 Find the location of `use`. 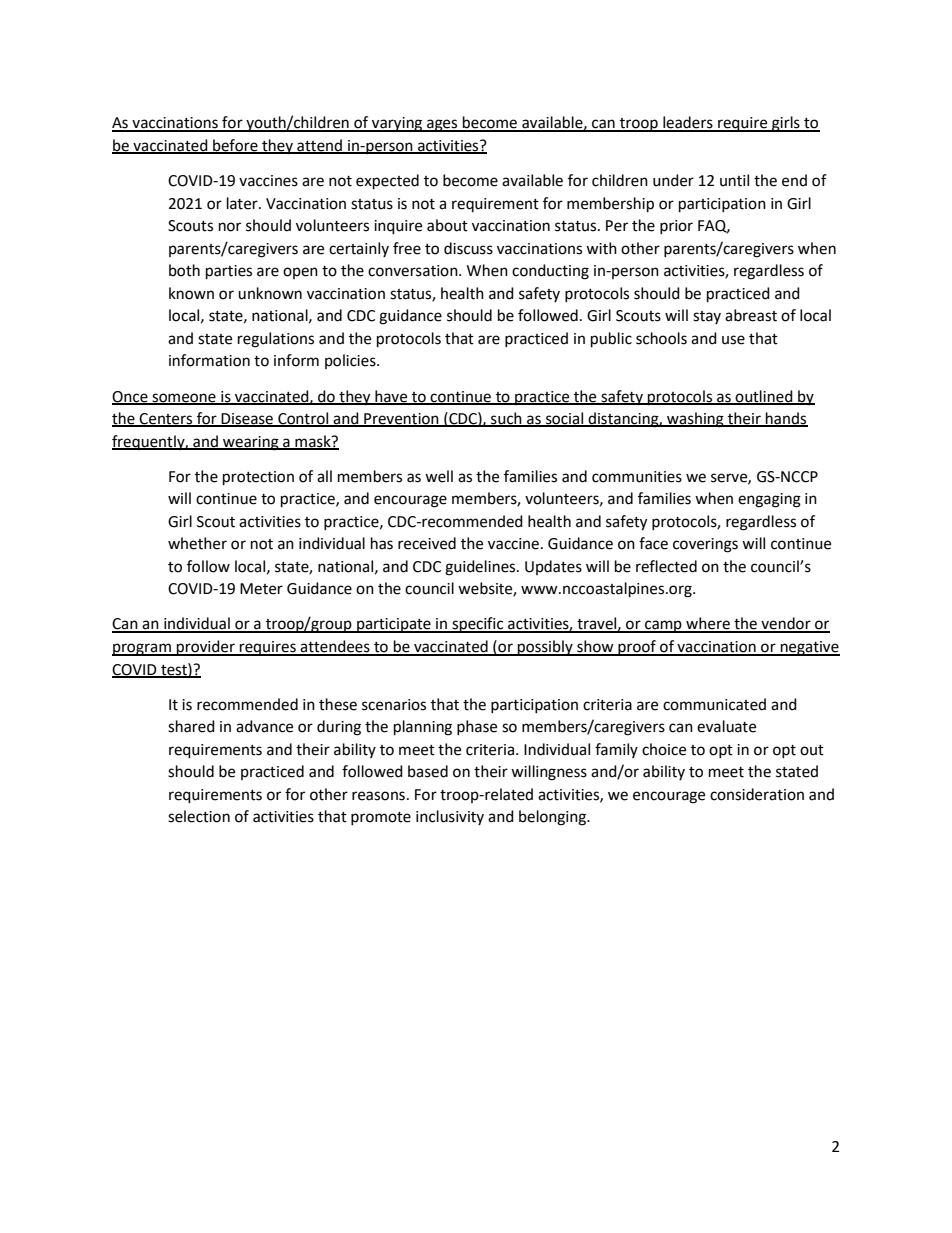

use is located at coordinates (733, 340).
